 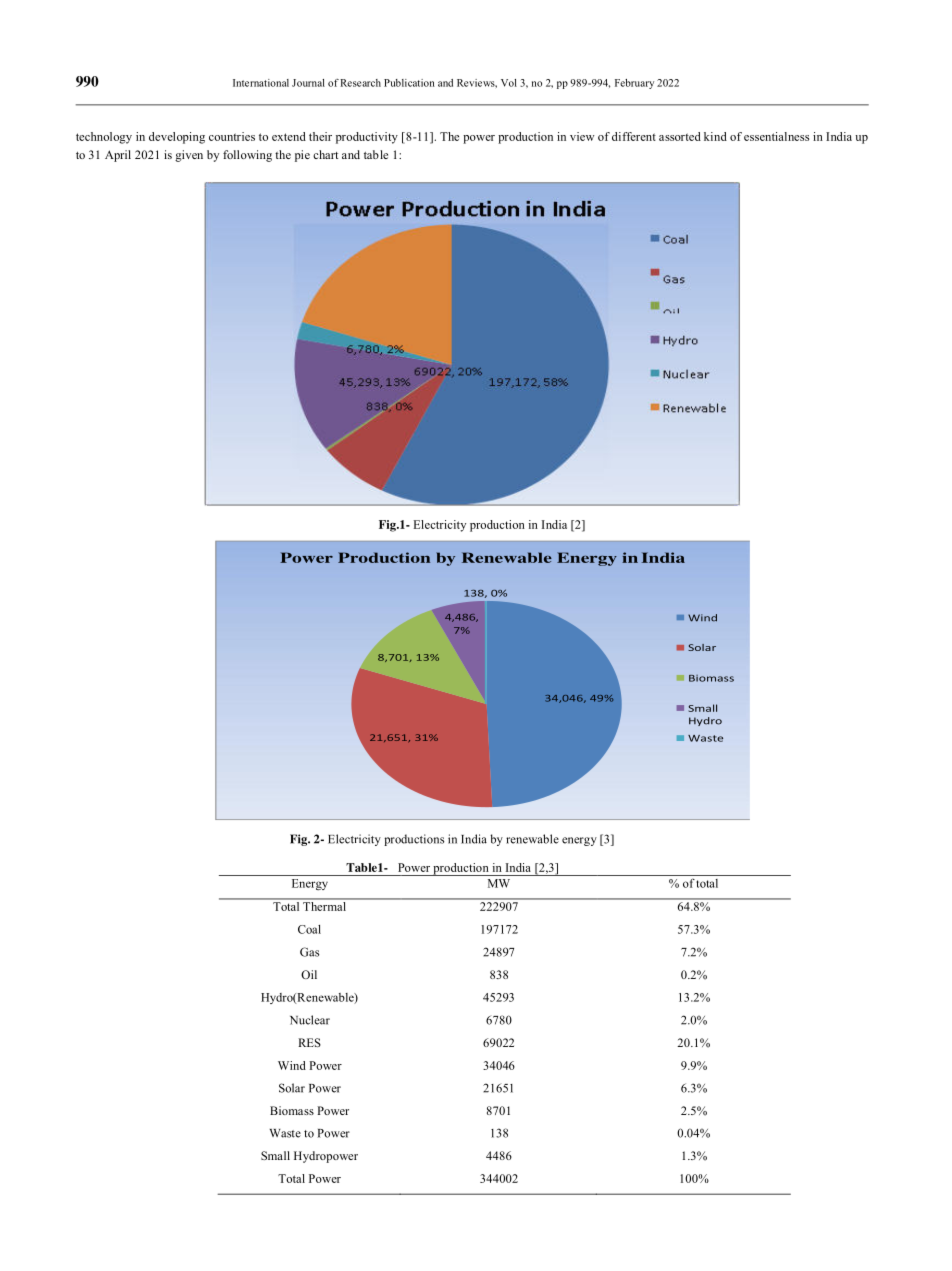 I want to click on Nuclear, so click(x=310, y=1020).
